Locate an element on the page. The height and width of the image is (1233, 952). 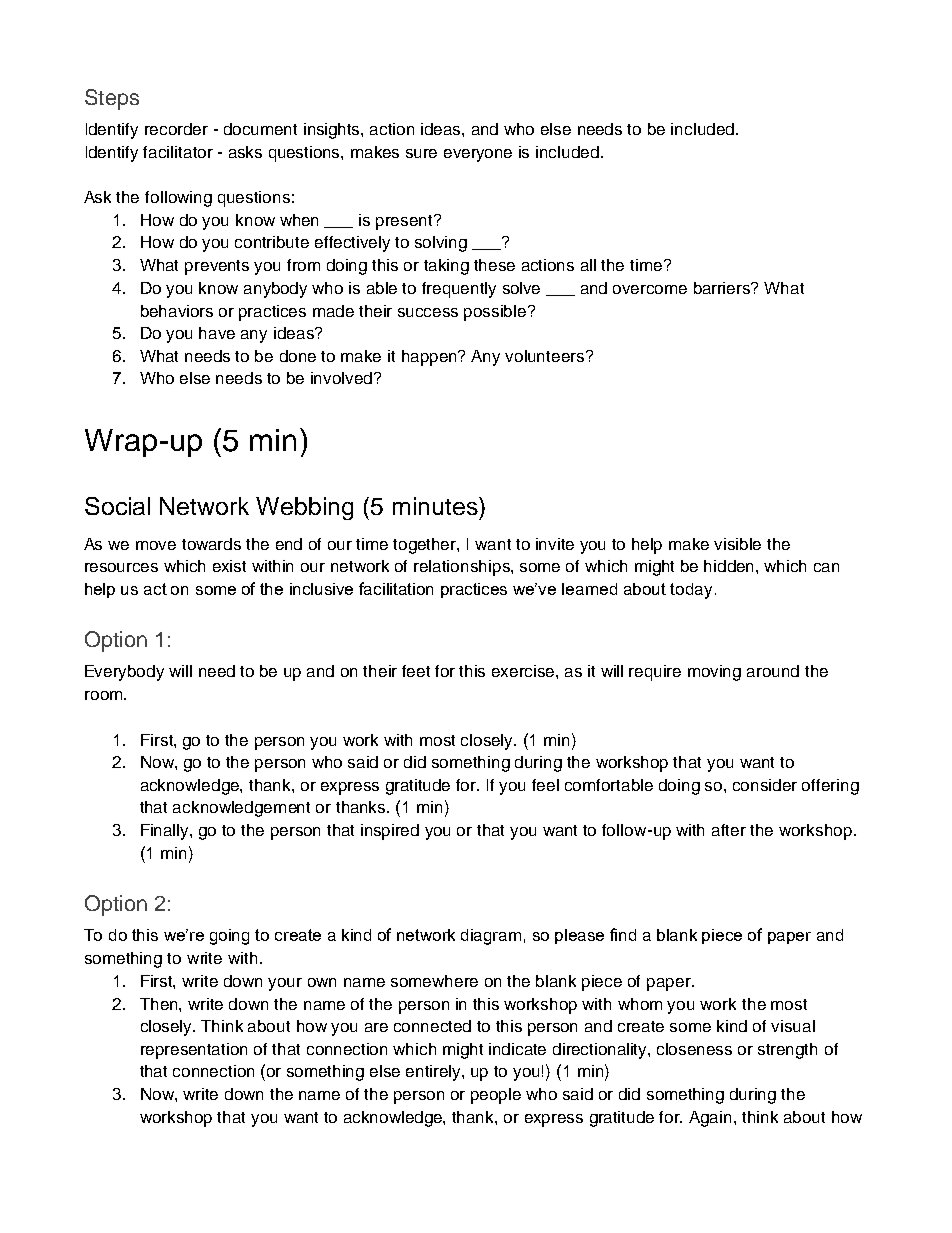
everyone is located at coordinates (478, 155).
